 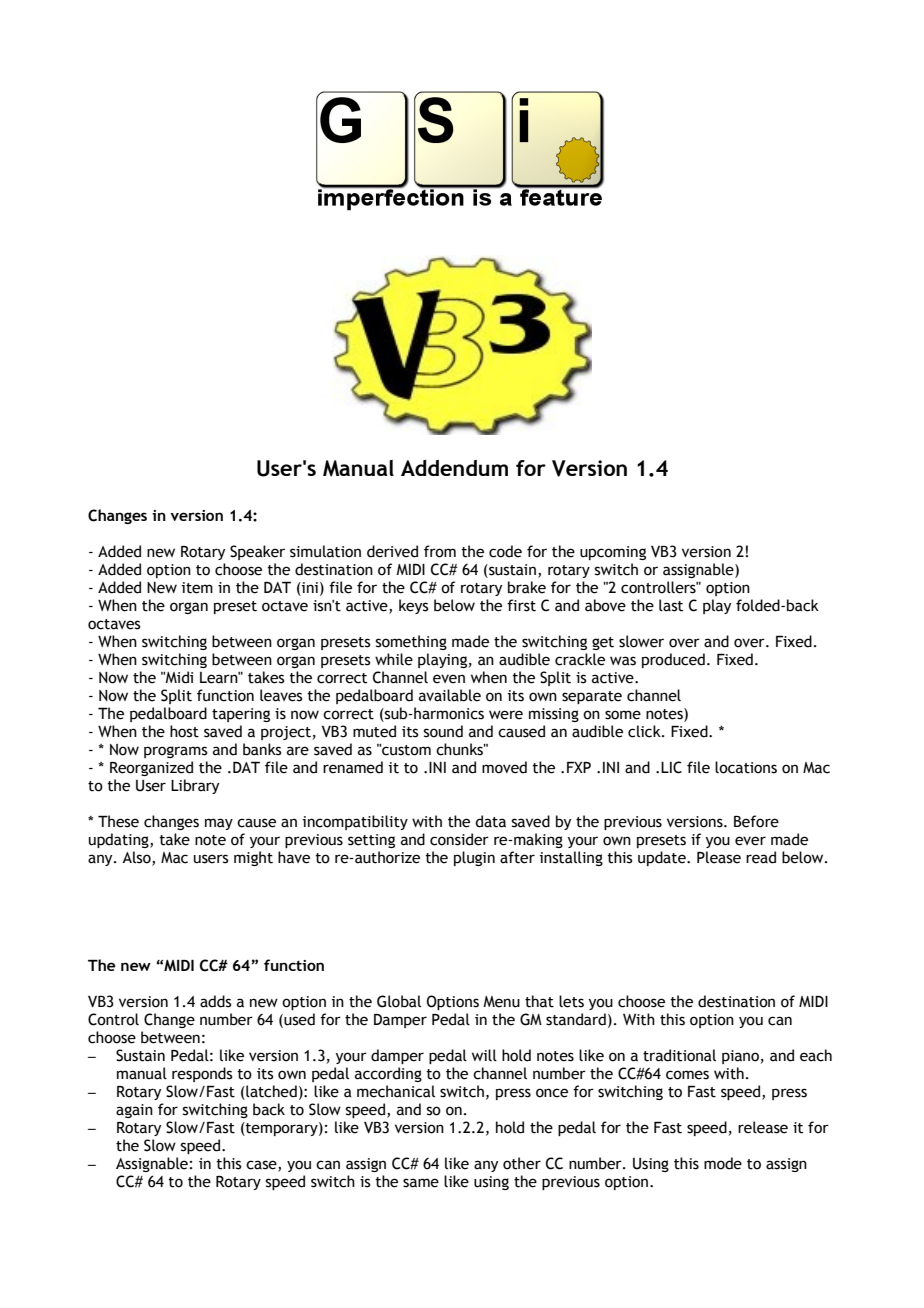 I want to click on adds, so click(x=216, y=1001).
